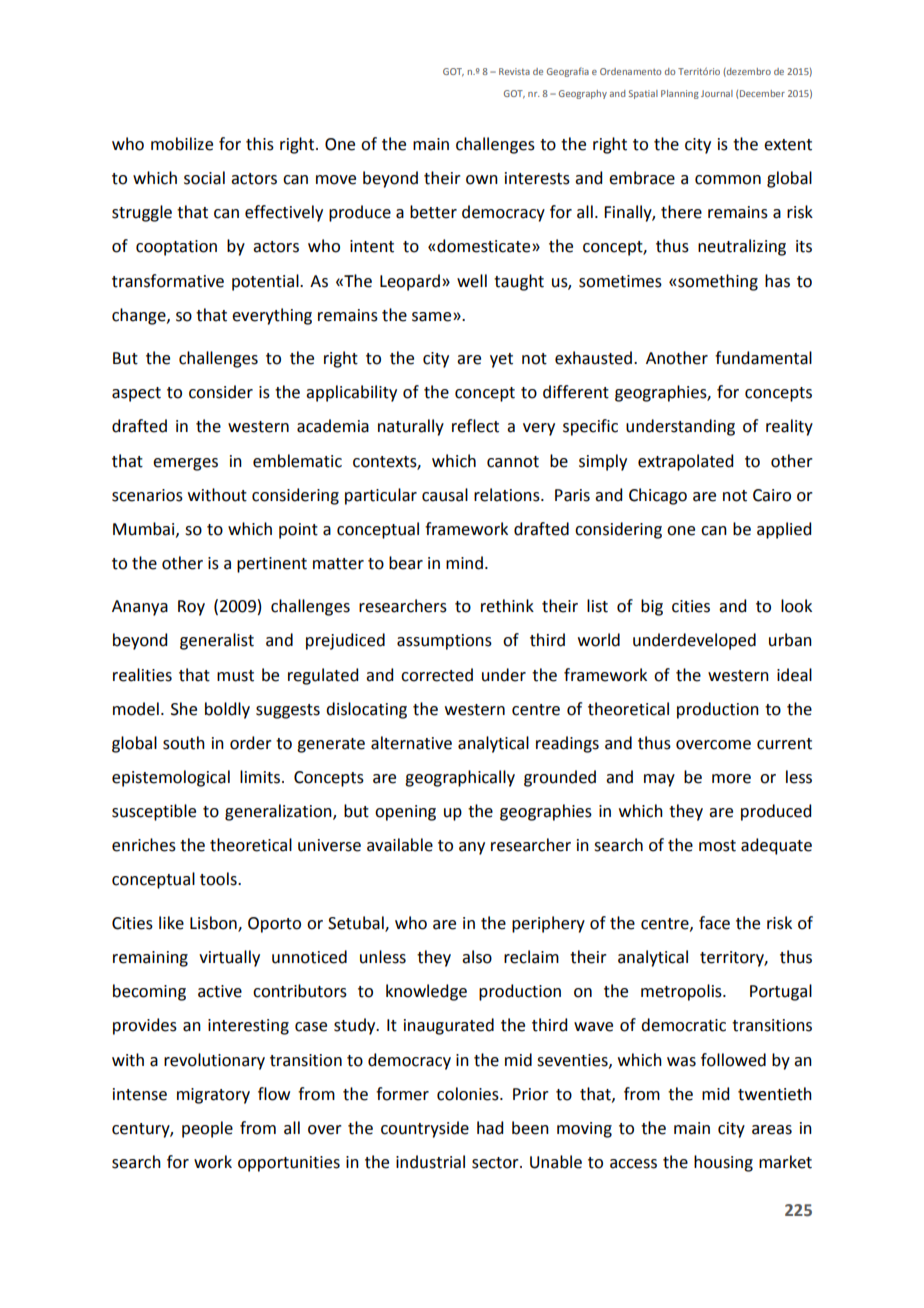 The image size is (924, 1308). I want to click on Revista, so click(514, 71).
